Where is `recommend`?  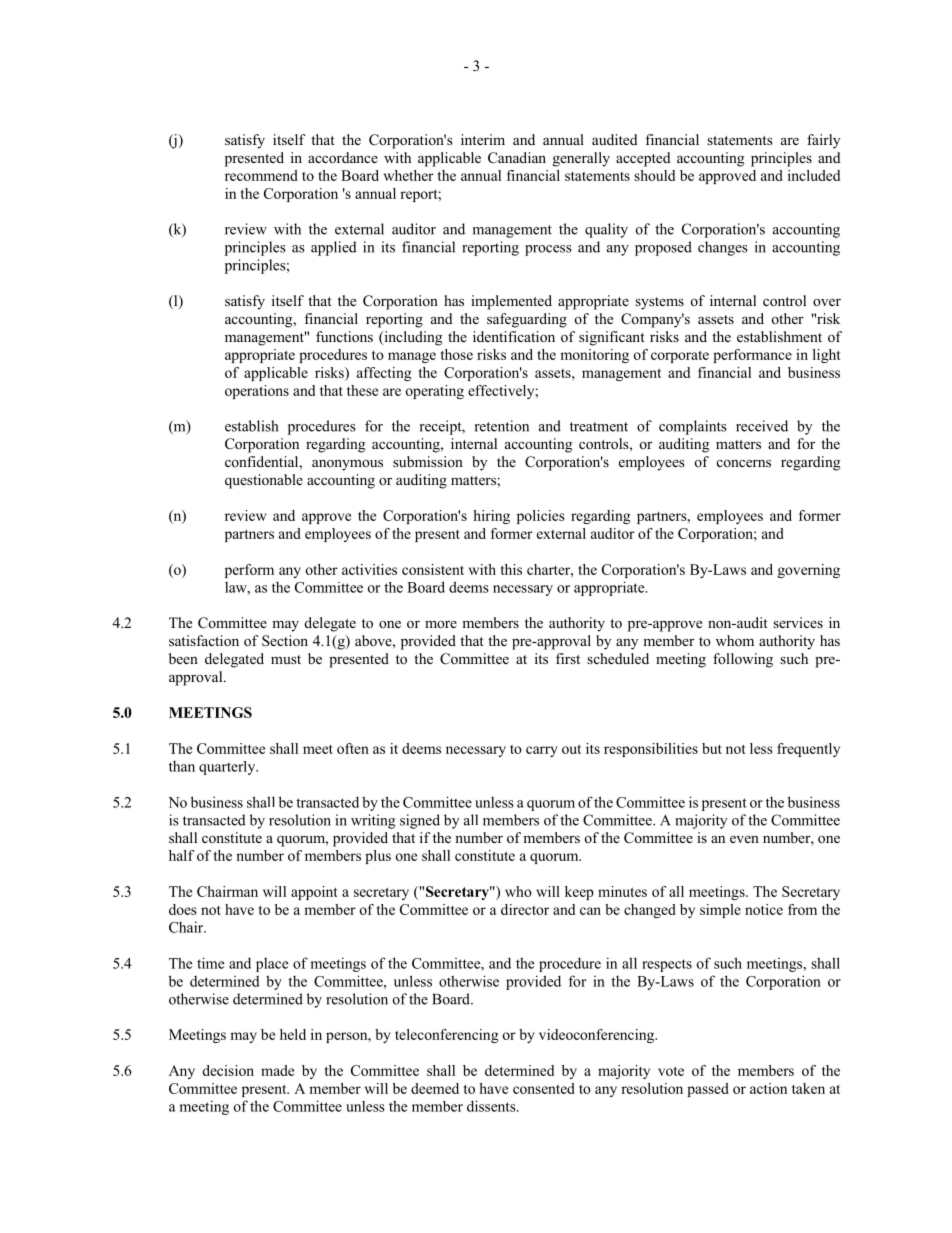 recommend is located at coordinates (261, 175).
